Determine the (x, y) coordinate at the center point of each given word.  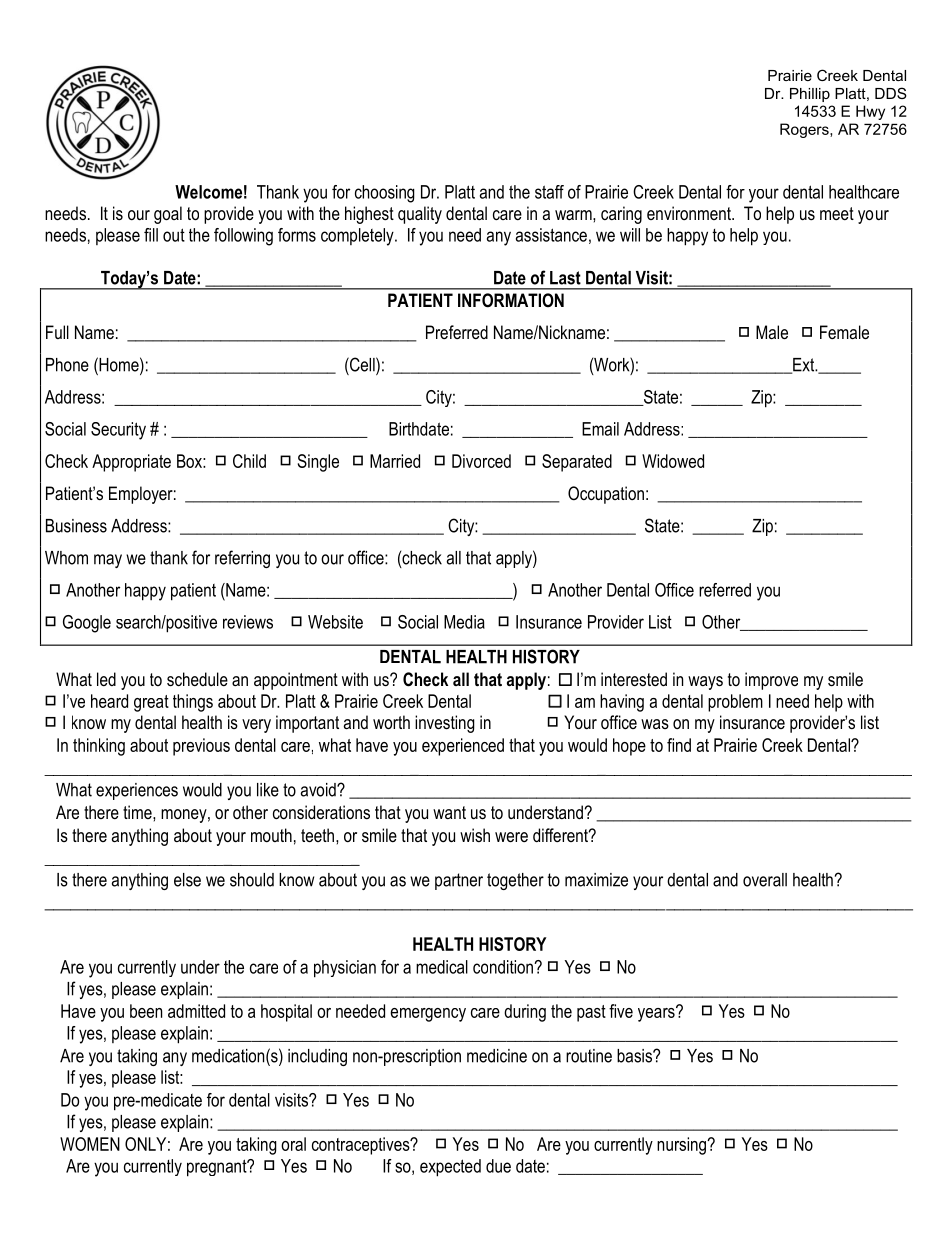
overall (765, 880)
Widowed (673, 461)
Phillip (810, 95)
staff (549, 192)
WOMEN (90, 1144)
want (449, 812)
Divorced (481, 461)
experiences (137, 791)
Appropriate (131, 463)
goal (168, 215)
